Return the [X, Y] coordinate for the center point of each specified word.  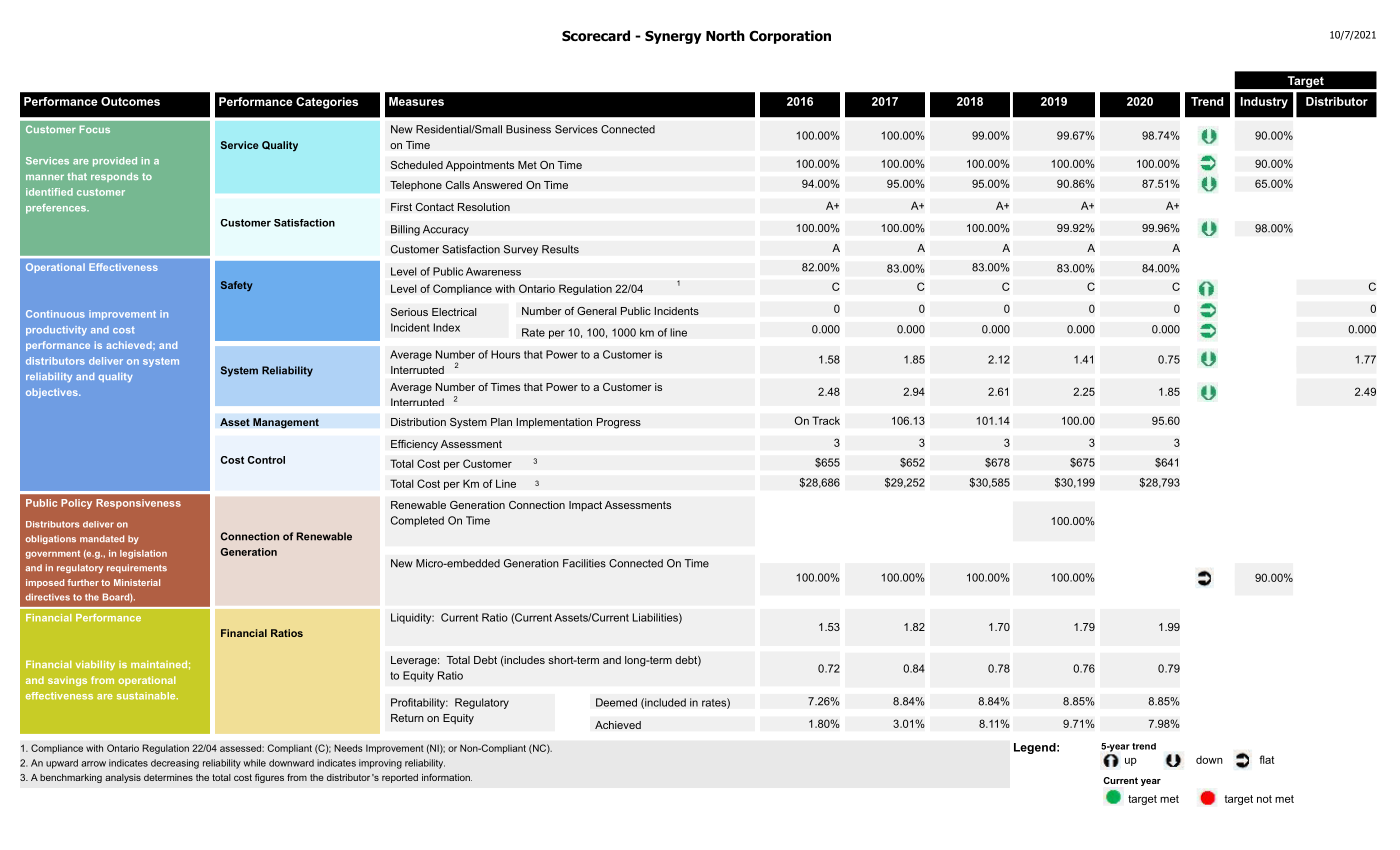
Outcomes [130, 101]
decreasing [175, 764]
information [447, 777]
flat [1266, 759]
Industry [1264, 103]
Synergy [673, 37]
